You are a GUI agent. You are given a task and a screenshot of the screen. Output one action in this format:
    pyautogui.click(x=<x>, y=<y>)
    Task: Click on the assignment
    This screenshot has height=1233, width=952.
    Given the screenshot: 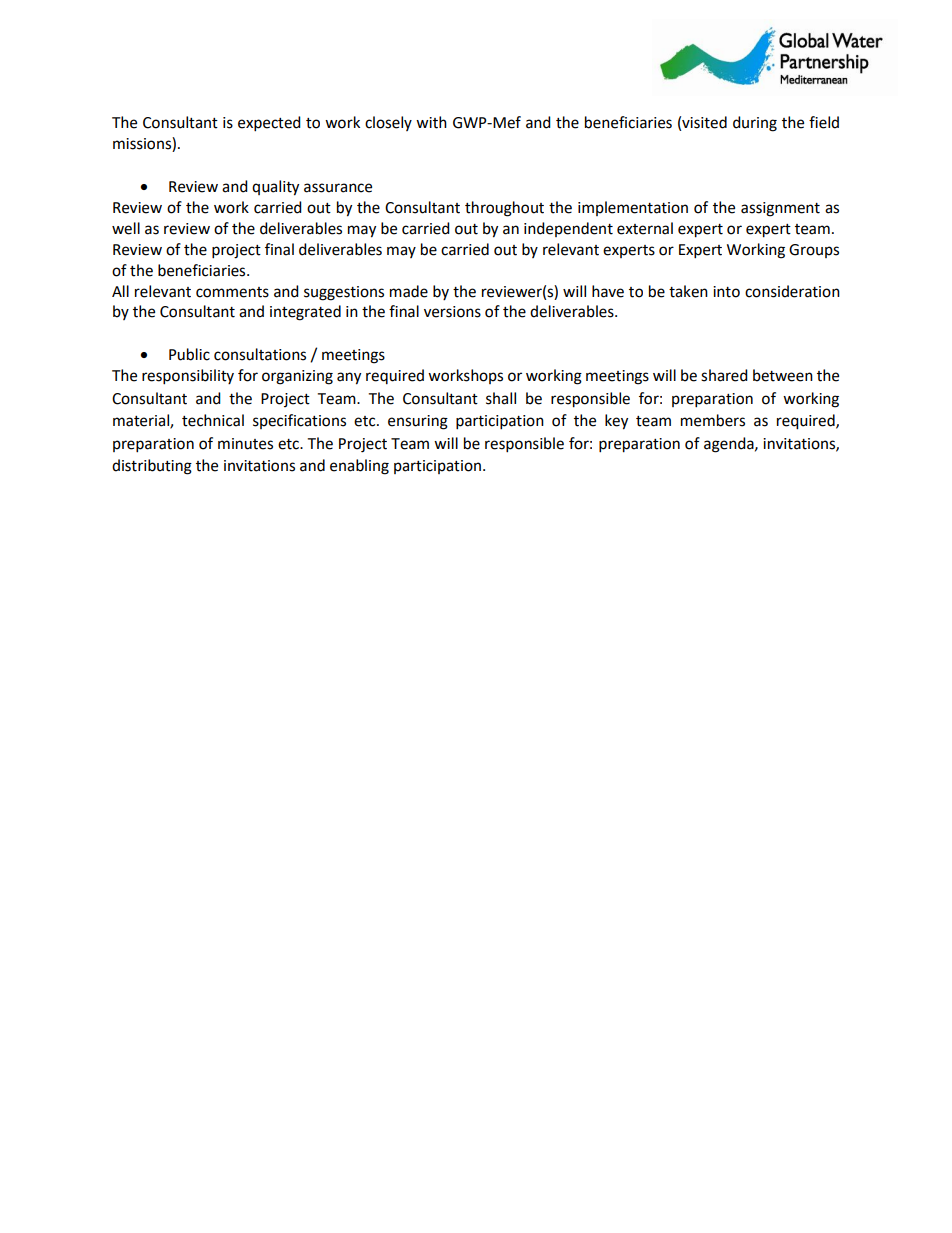 What is the action you would take?
    pyautogui.click(x=780, y=209)
